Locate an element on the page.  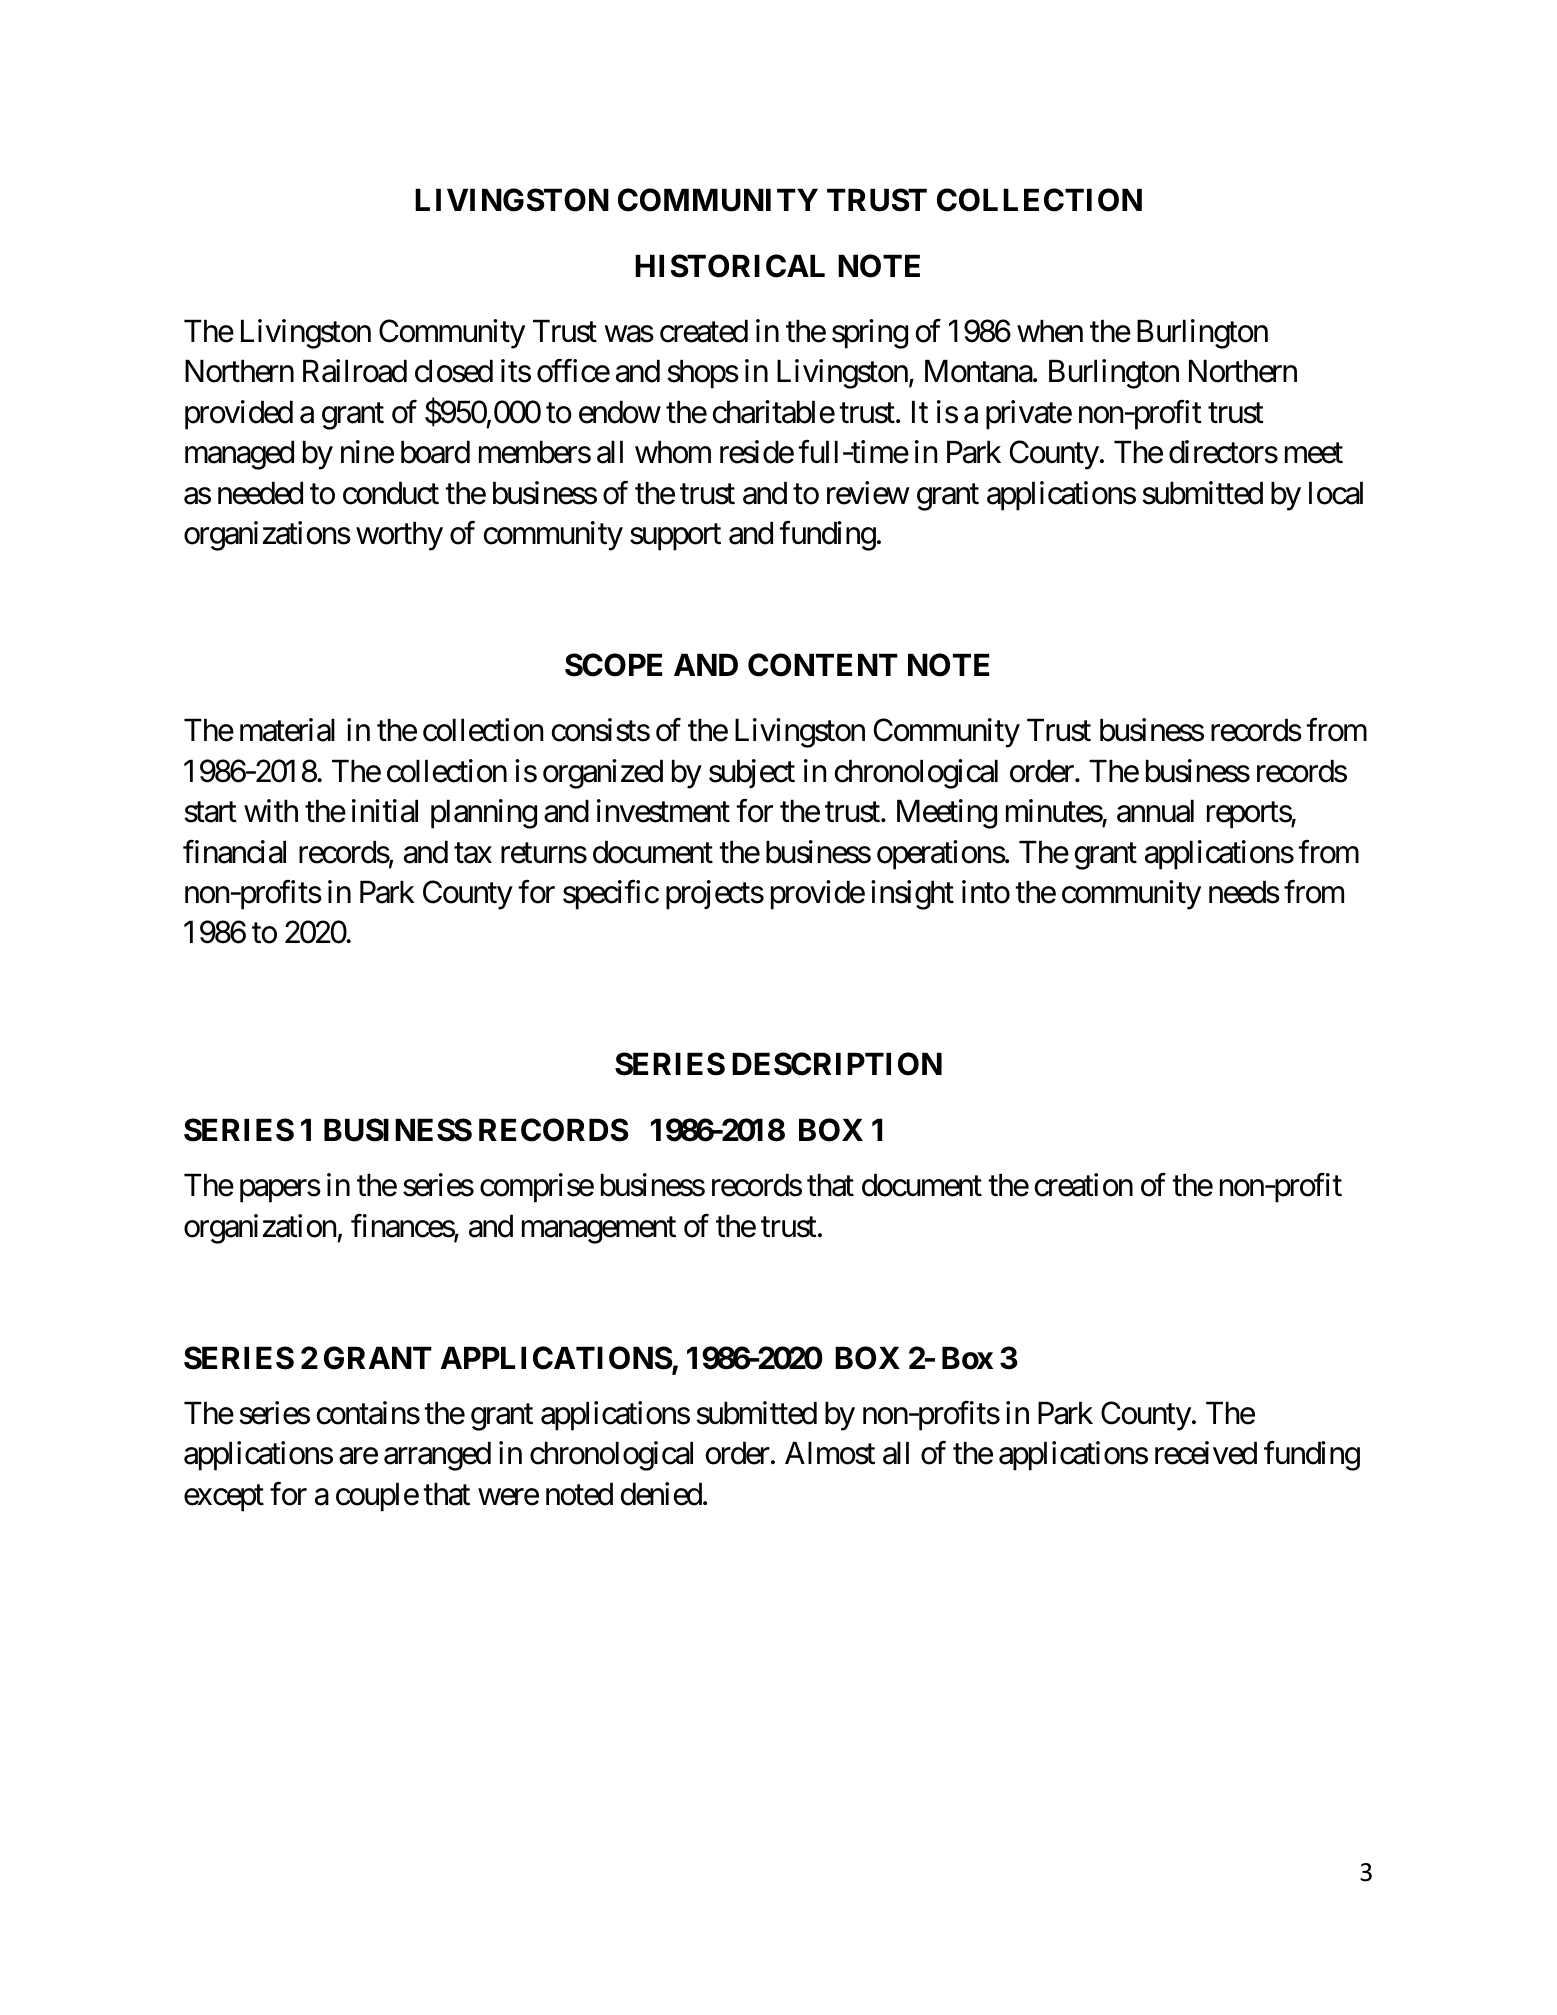
arranged is located at coordinates (437, 1456).
